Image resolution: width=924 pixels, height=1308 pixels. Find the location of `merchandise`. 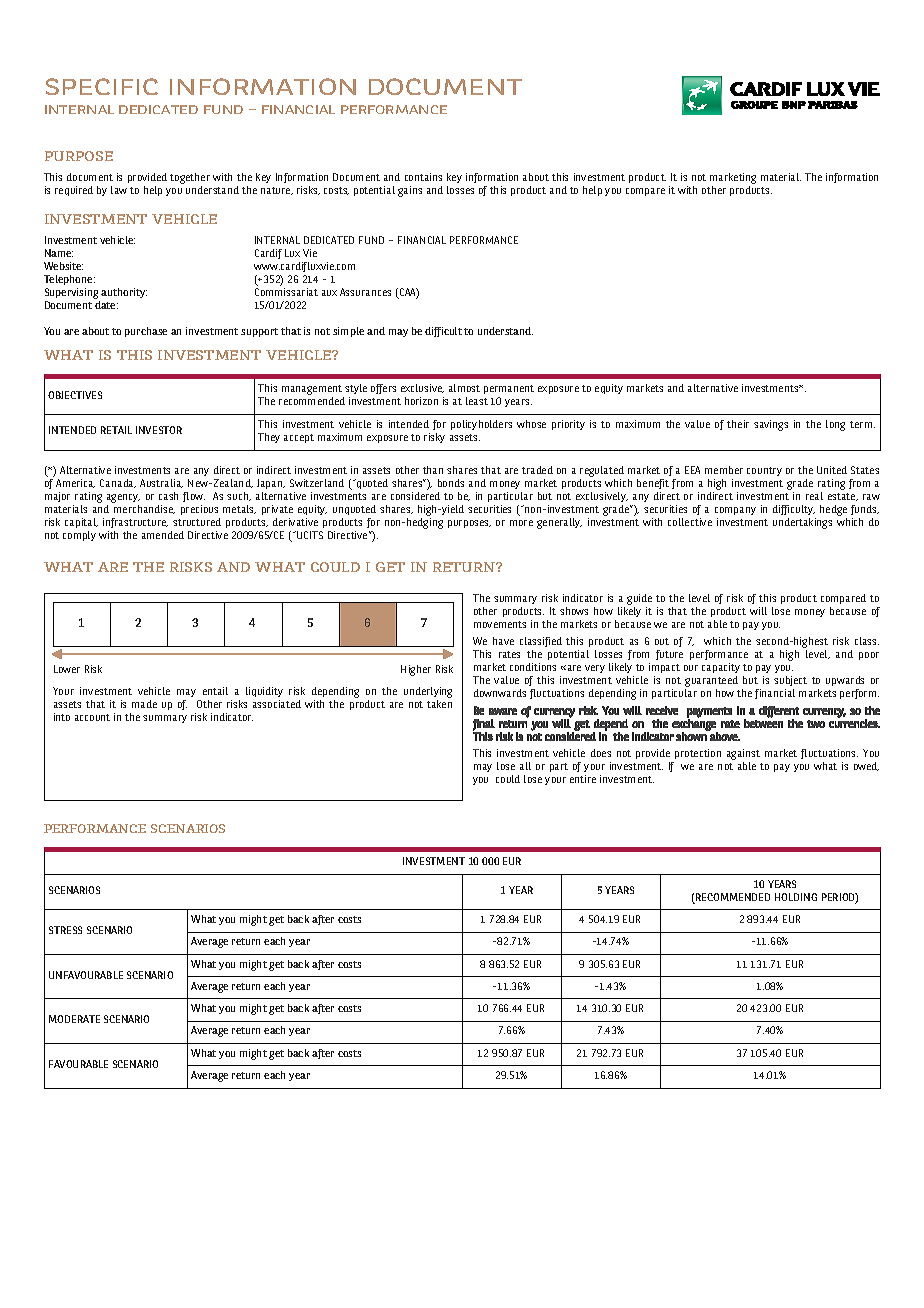

merchandise is located at coordinates (144, 509).
